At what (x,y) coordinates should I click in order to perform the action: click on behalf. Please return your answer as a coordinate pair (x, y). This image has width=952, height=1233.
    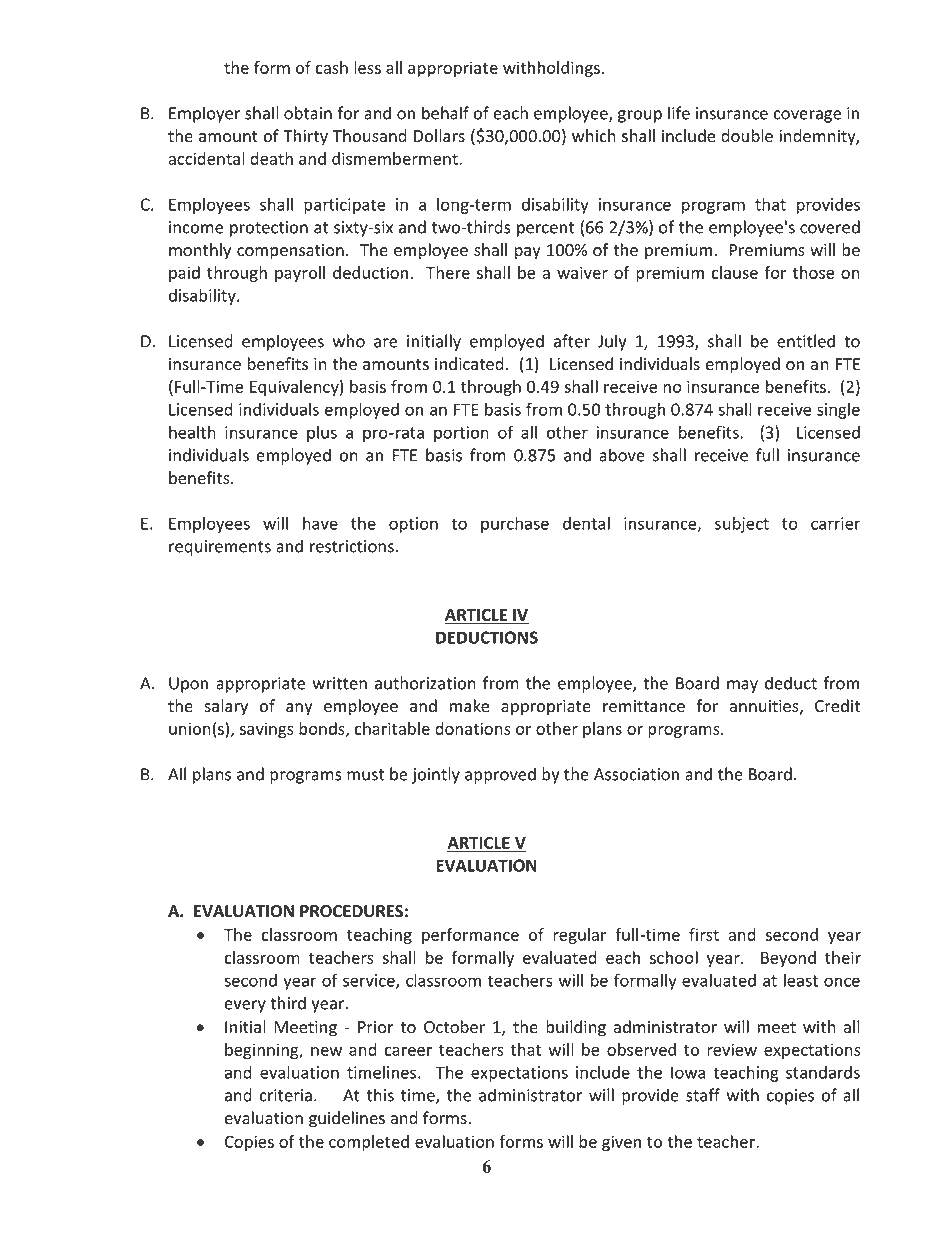
    Looking at the image, I should click on (445, 113).
